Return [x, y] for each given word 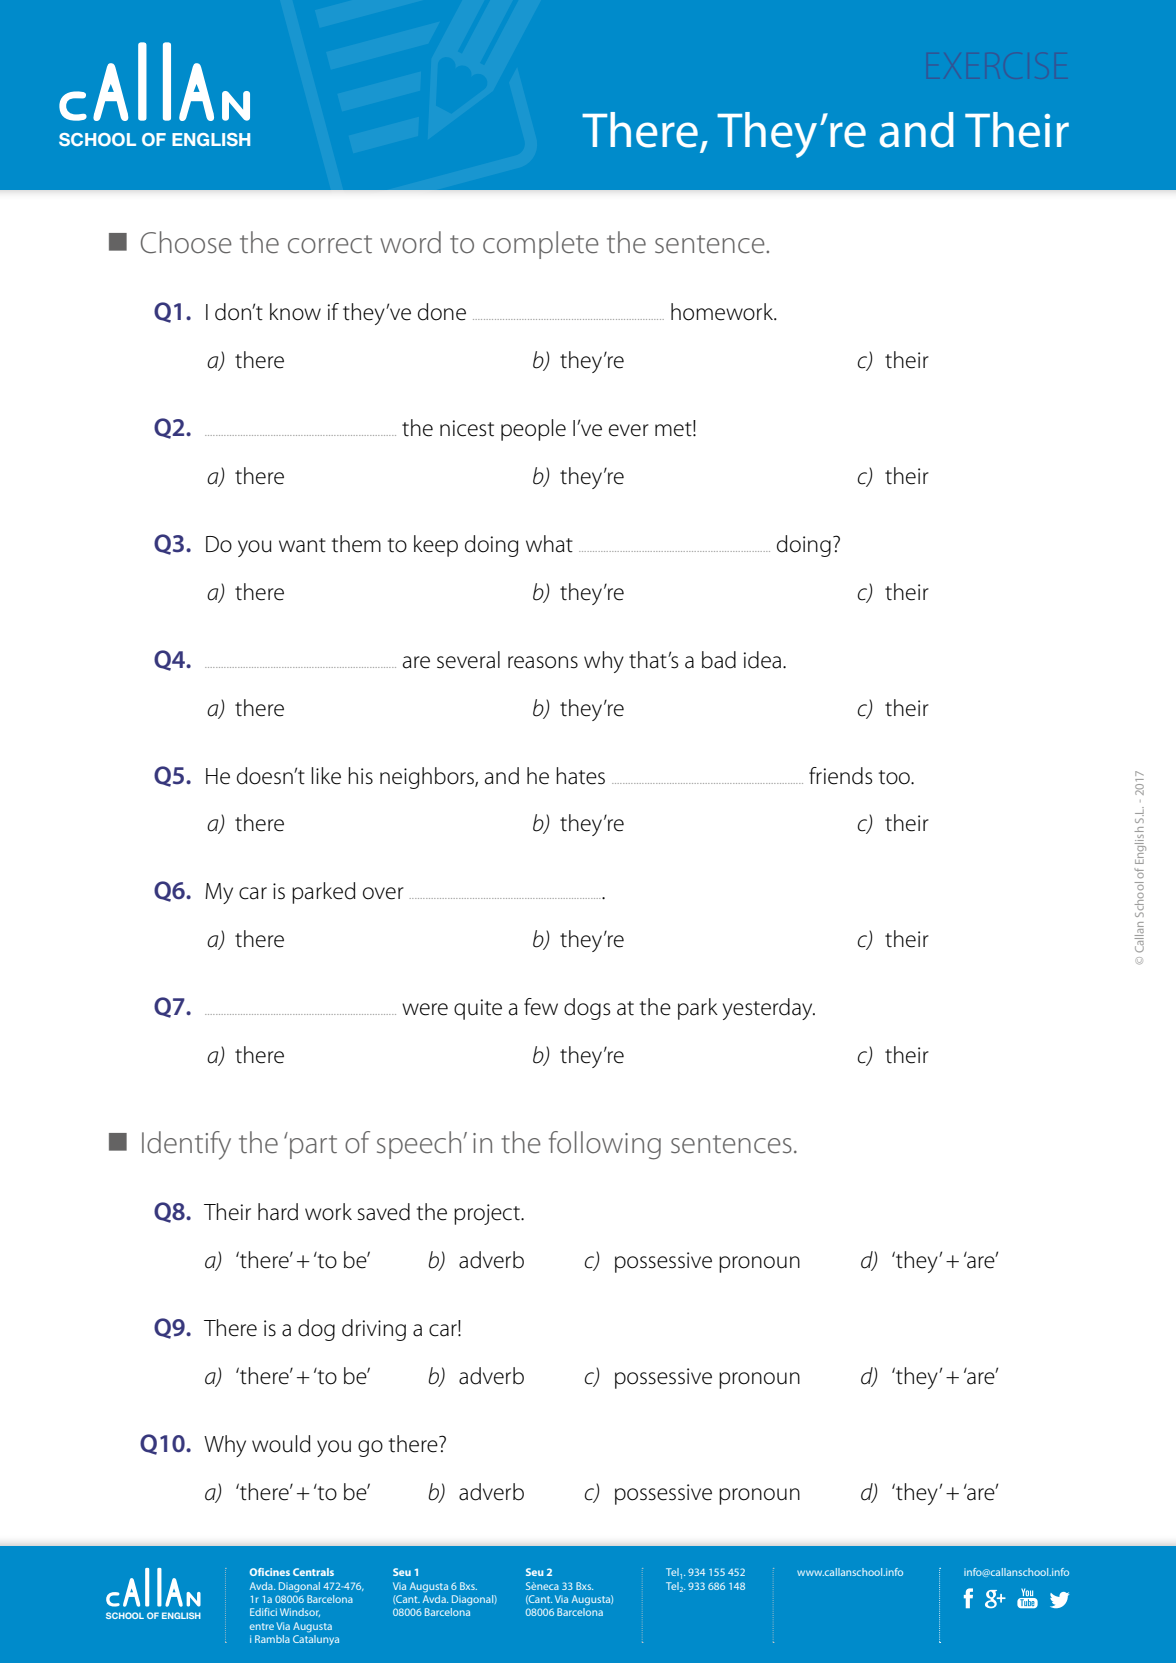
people [533, 430]
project [488, 1214]
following [605, 1145]
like [326, 776]
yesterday [769, 1009]
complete [541, 245]
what [549, 544]
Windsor [300, 1612]
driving [374, 1330]
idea [764, 660]
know [295, 312]
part [313, 1147]
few [541, 1007]
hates [580, 776]
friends [840, 776]
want [302, 545]
